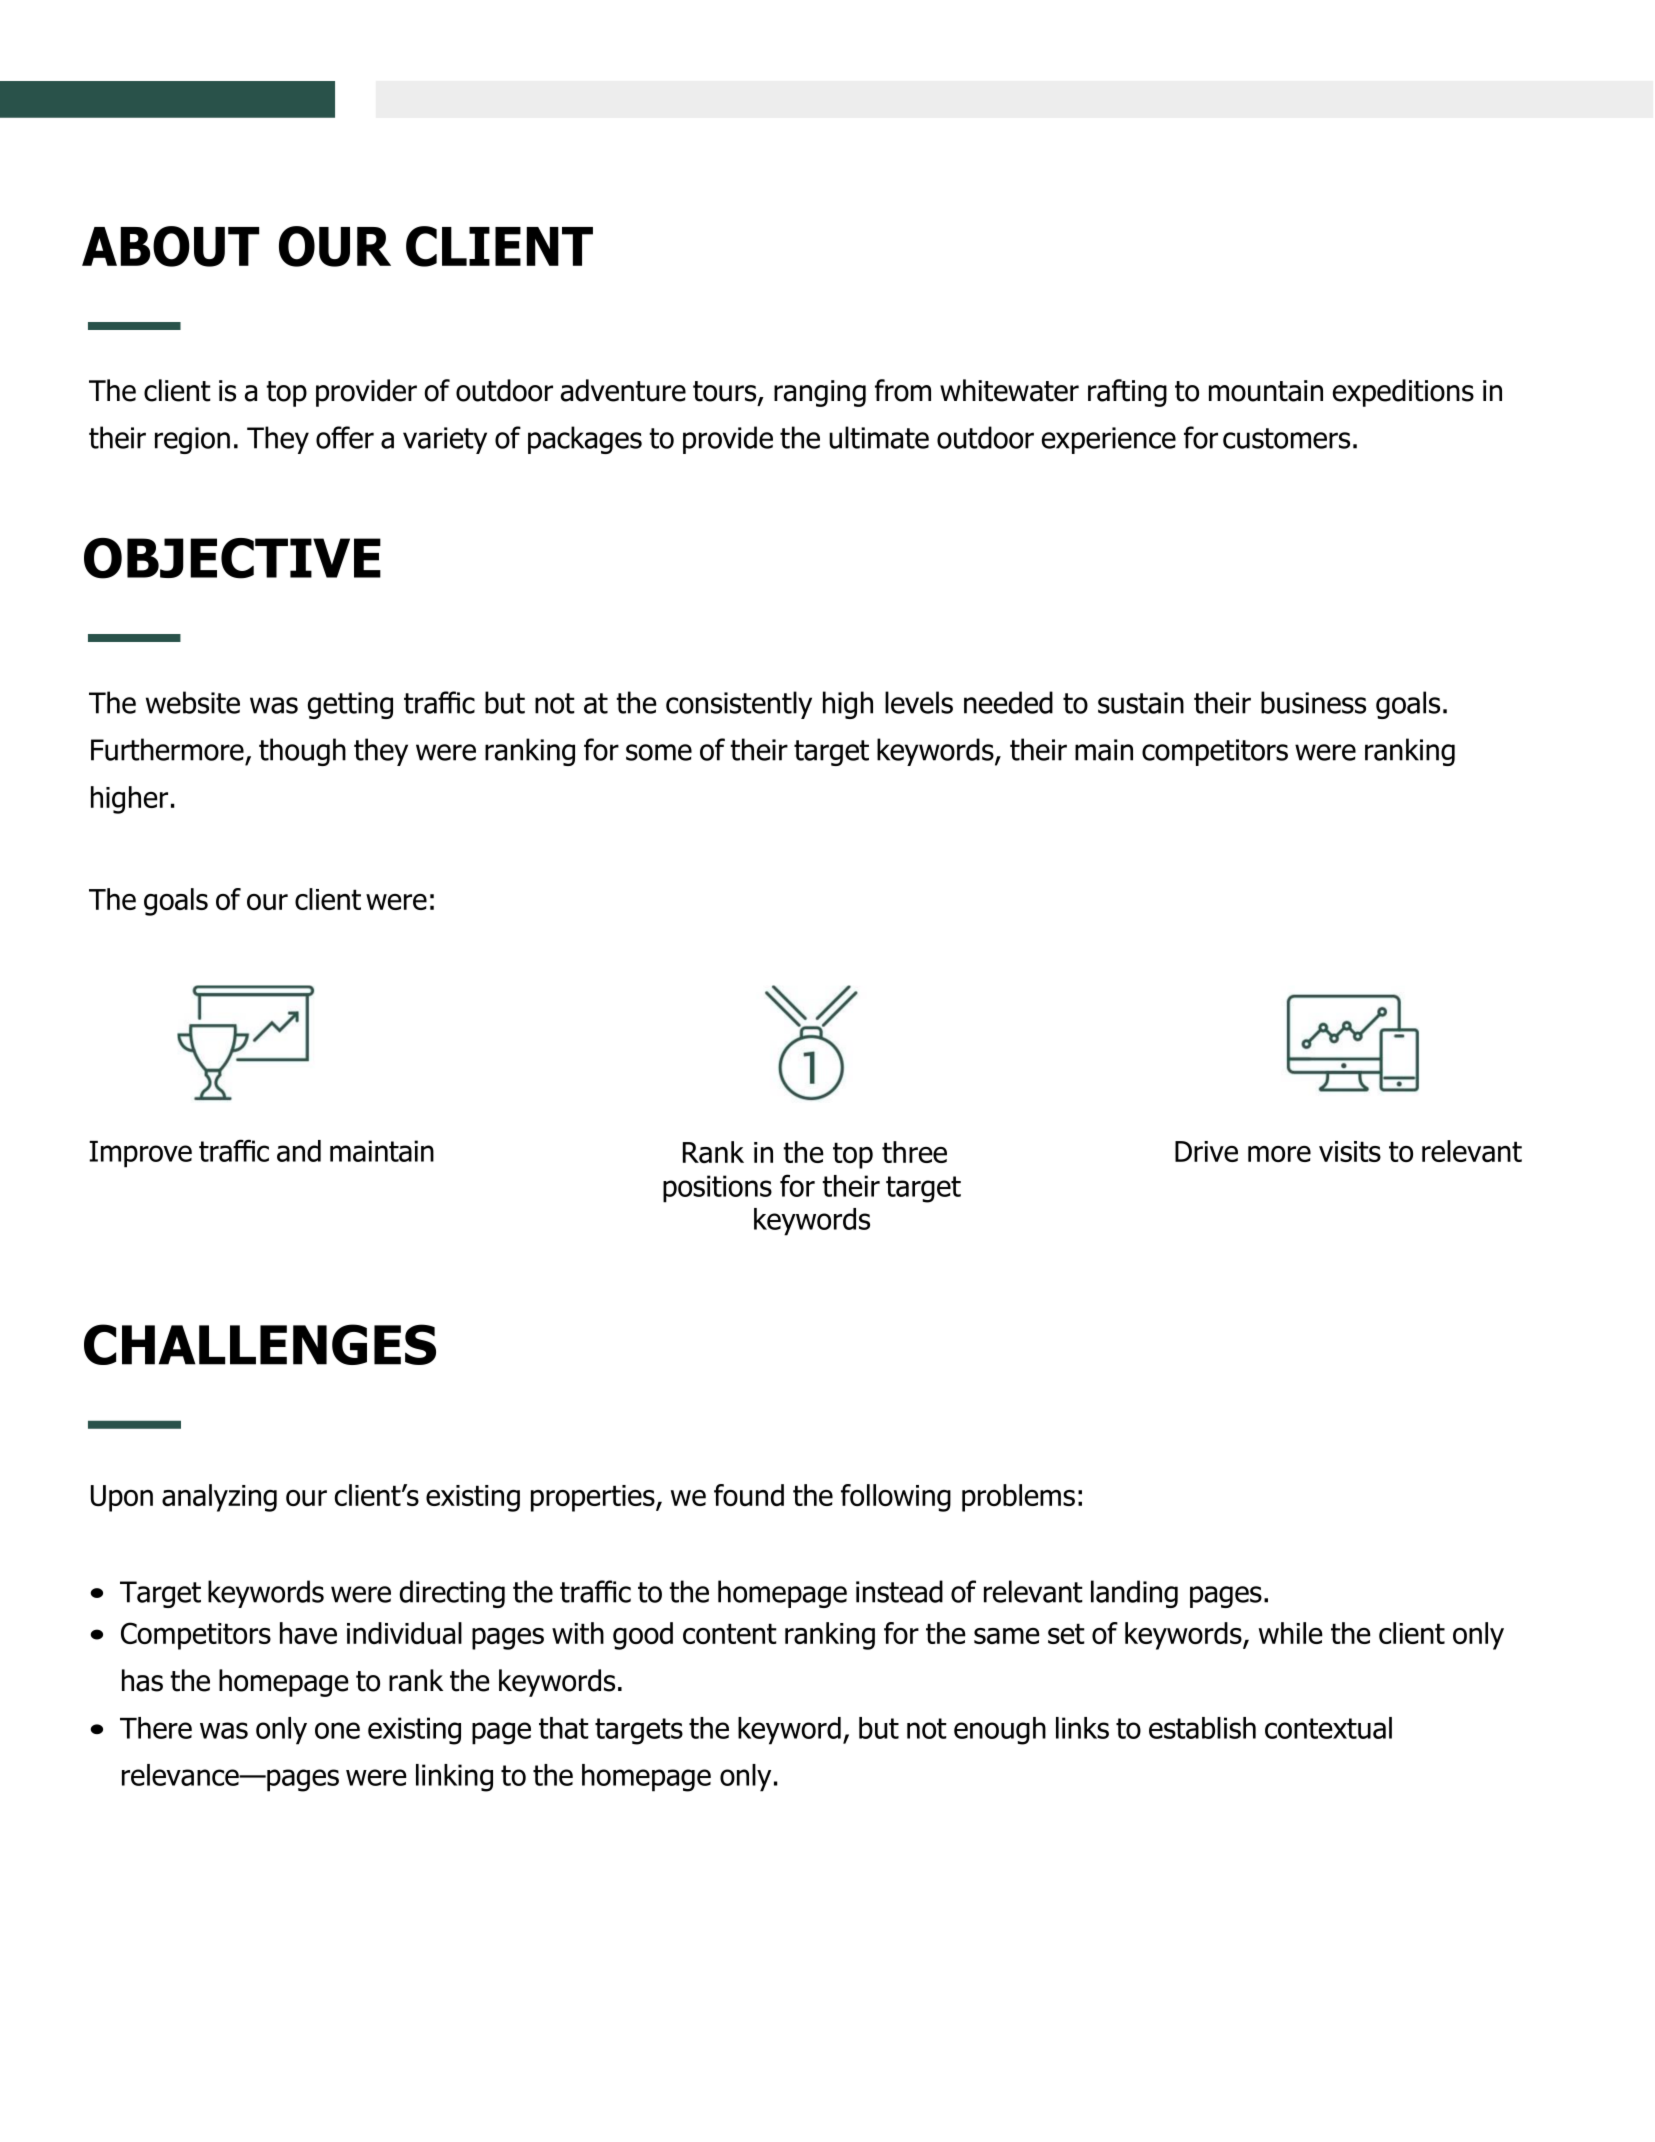  I want to click on mountain, so click(1266, 391).
